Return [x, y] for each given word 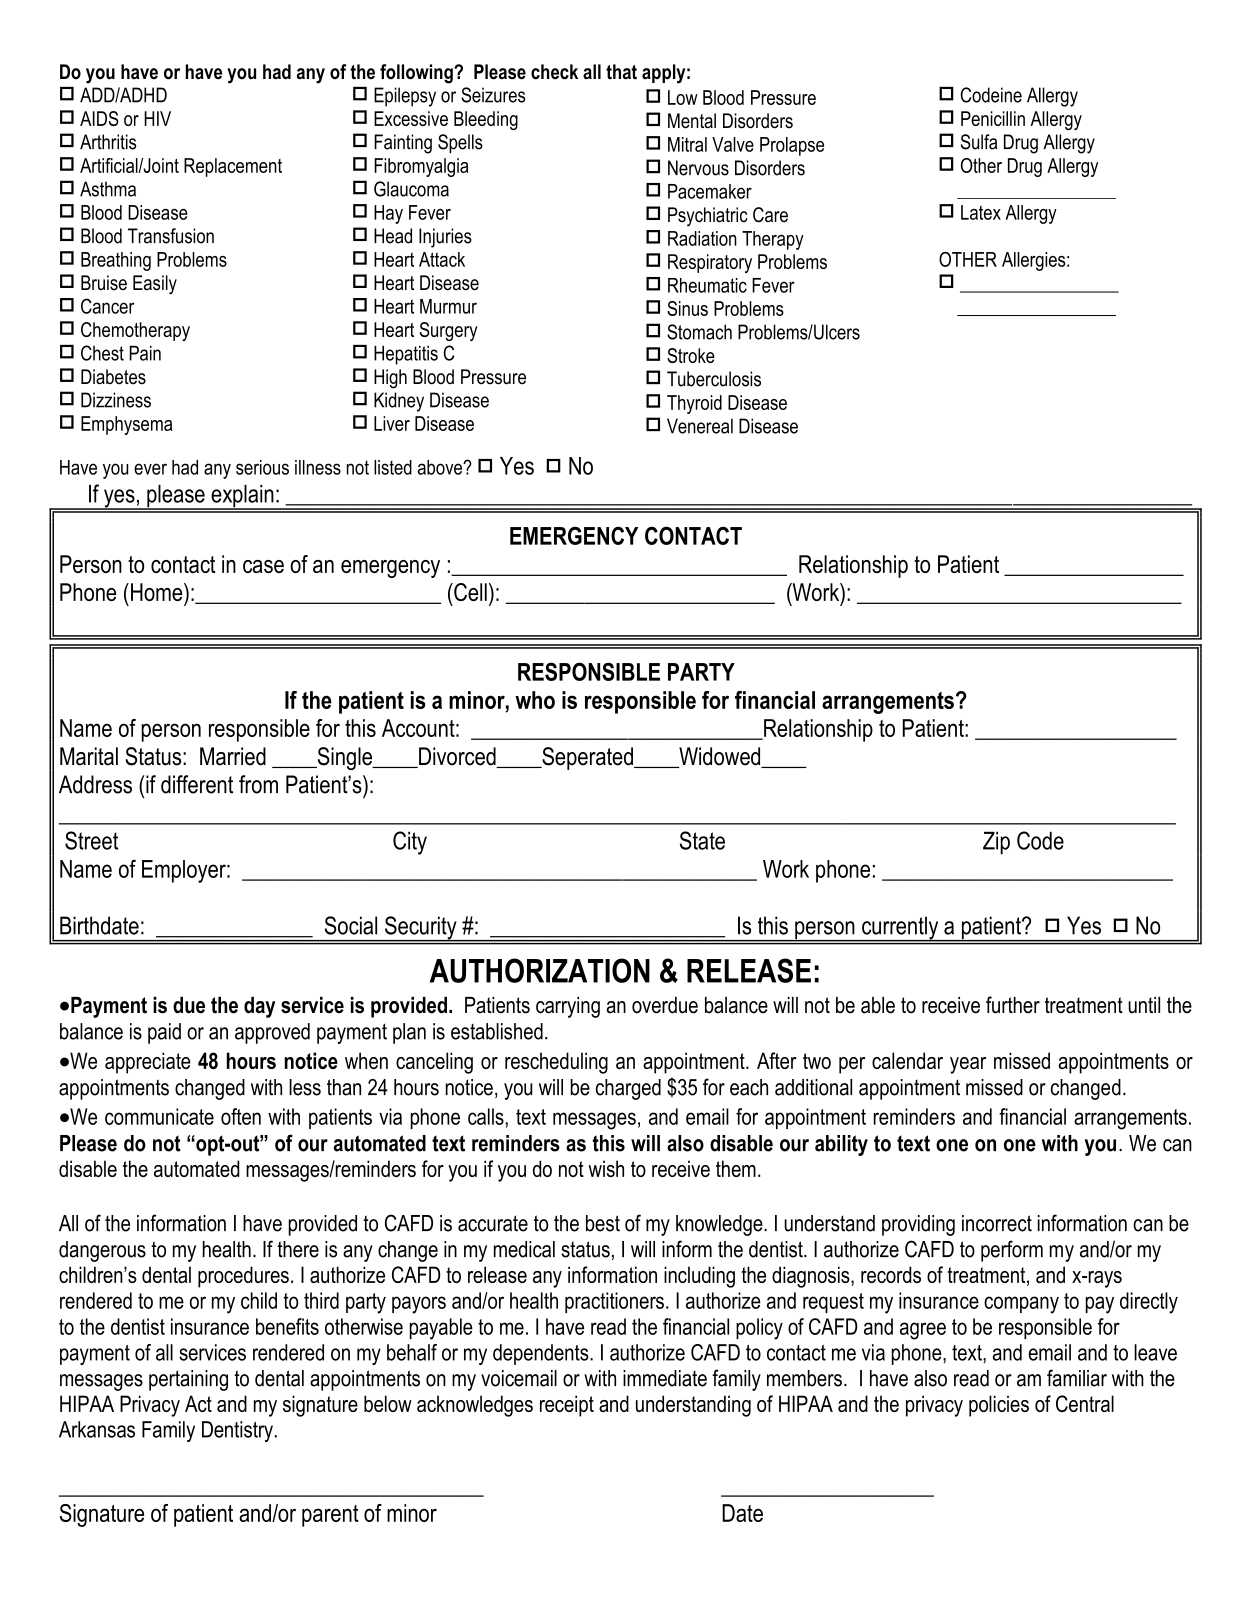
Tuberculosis [714, 379]
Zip [996, 843]
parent [330, 1516]
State [702, 840]
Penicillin [993, 118]
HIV [157, 118]
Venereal [700, 426]
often [241, 1116]
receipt [567, 1406]
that [621, 72]
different [197, 784]
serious [262, 467]
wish [606, 1168]
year [968, 1065]
